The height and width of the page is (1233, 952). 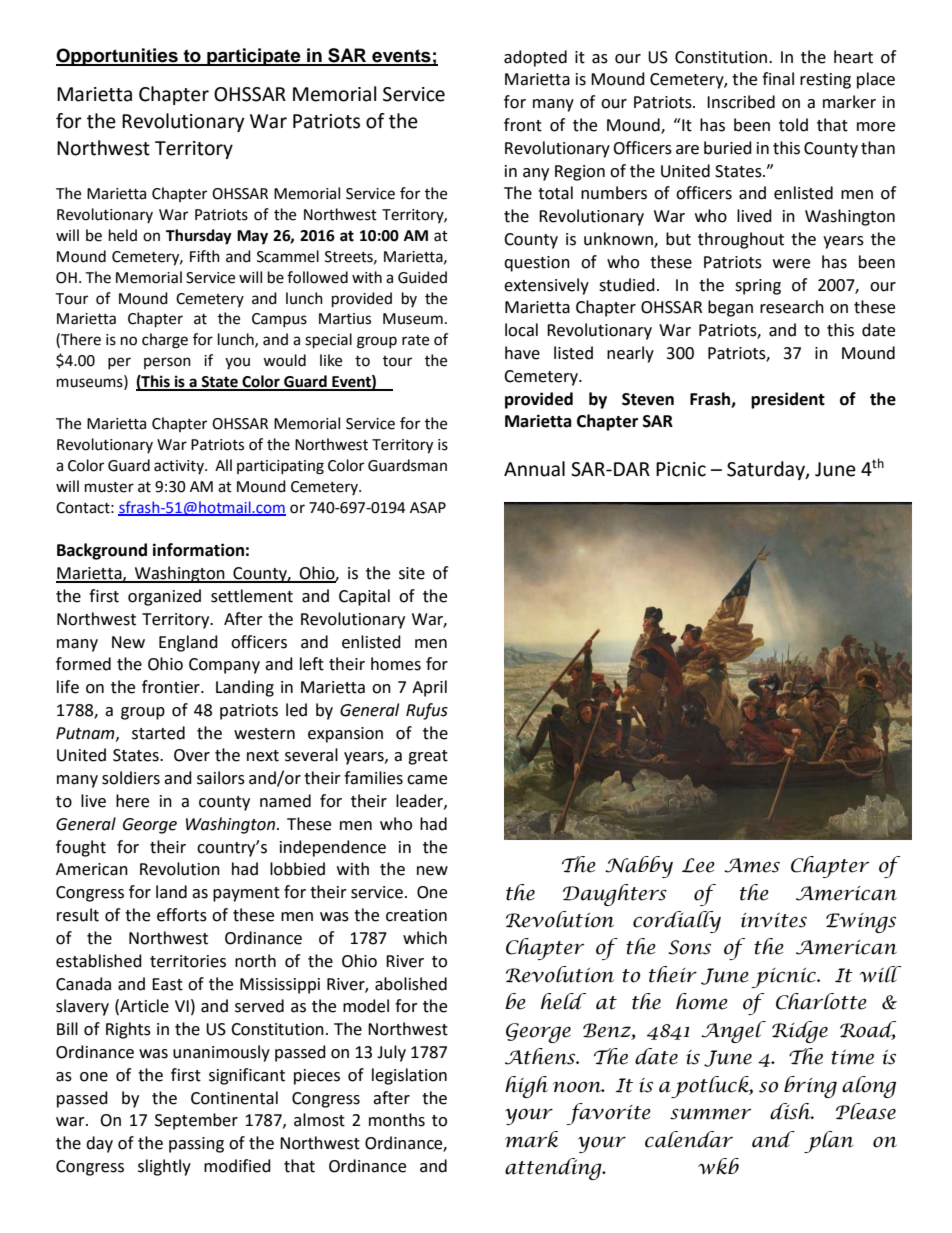 I want to click on final, so click(x=778, y=79).
